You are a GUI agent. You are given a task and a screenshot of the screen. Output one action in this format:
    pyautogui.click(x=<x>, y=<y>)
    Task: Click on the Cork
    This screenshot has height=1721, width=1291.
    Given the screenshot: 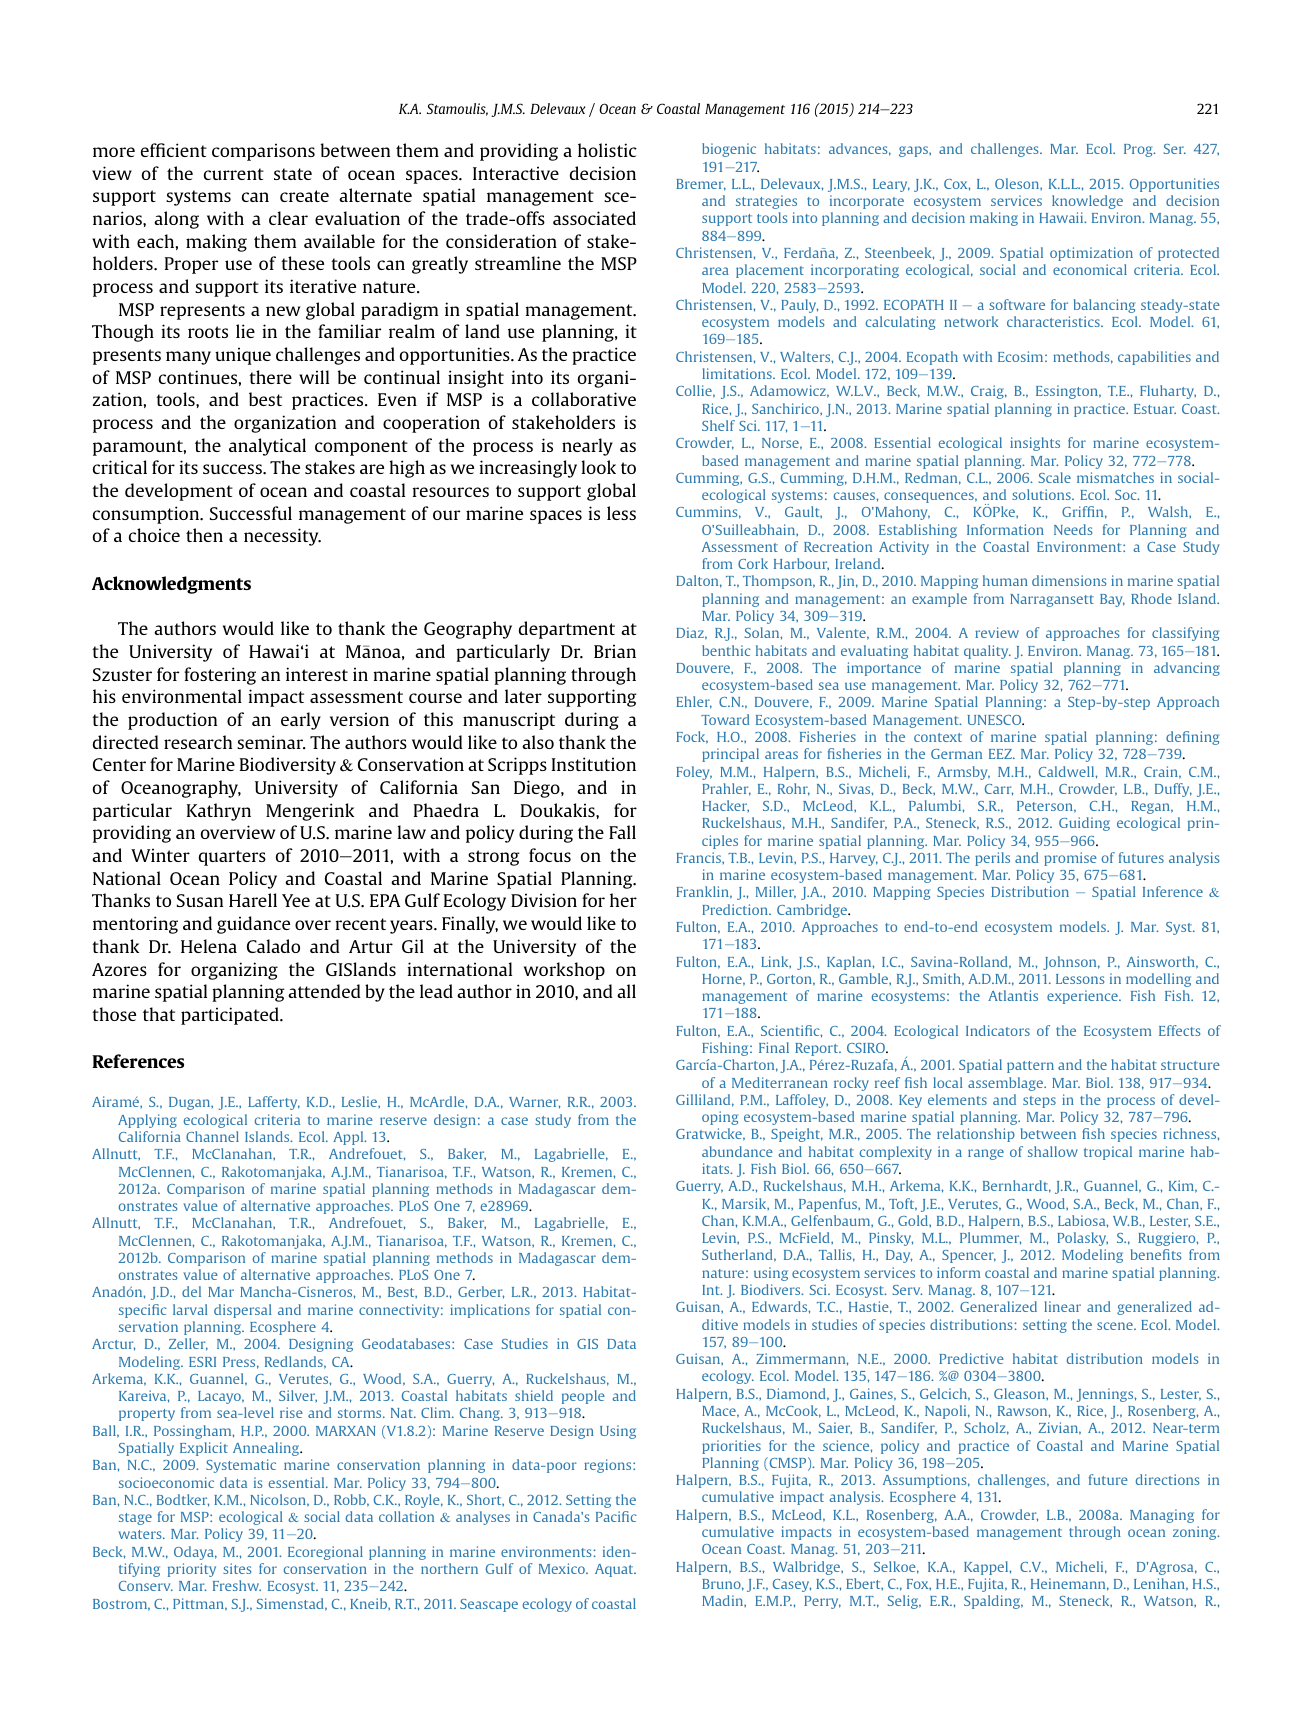 What is the action you would take?
    pyautogui.click(x=753, y=563)
